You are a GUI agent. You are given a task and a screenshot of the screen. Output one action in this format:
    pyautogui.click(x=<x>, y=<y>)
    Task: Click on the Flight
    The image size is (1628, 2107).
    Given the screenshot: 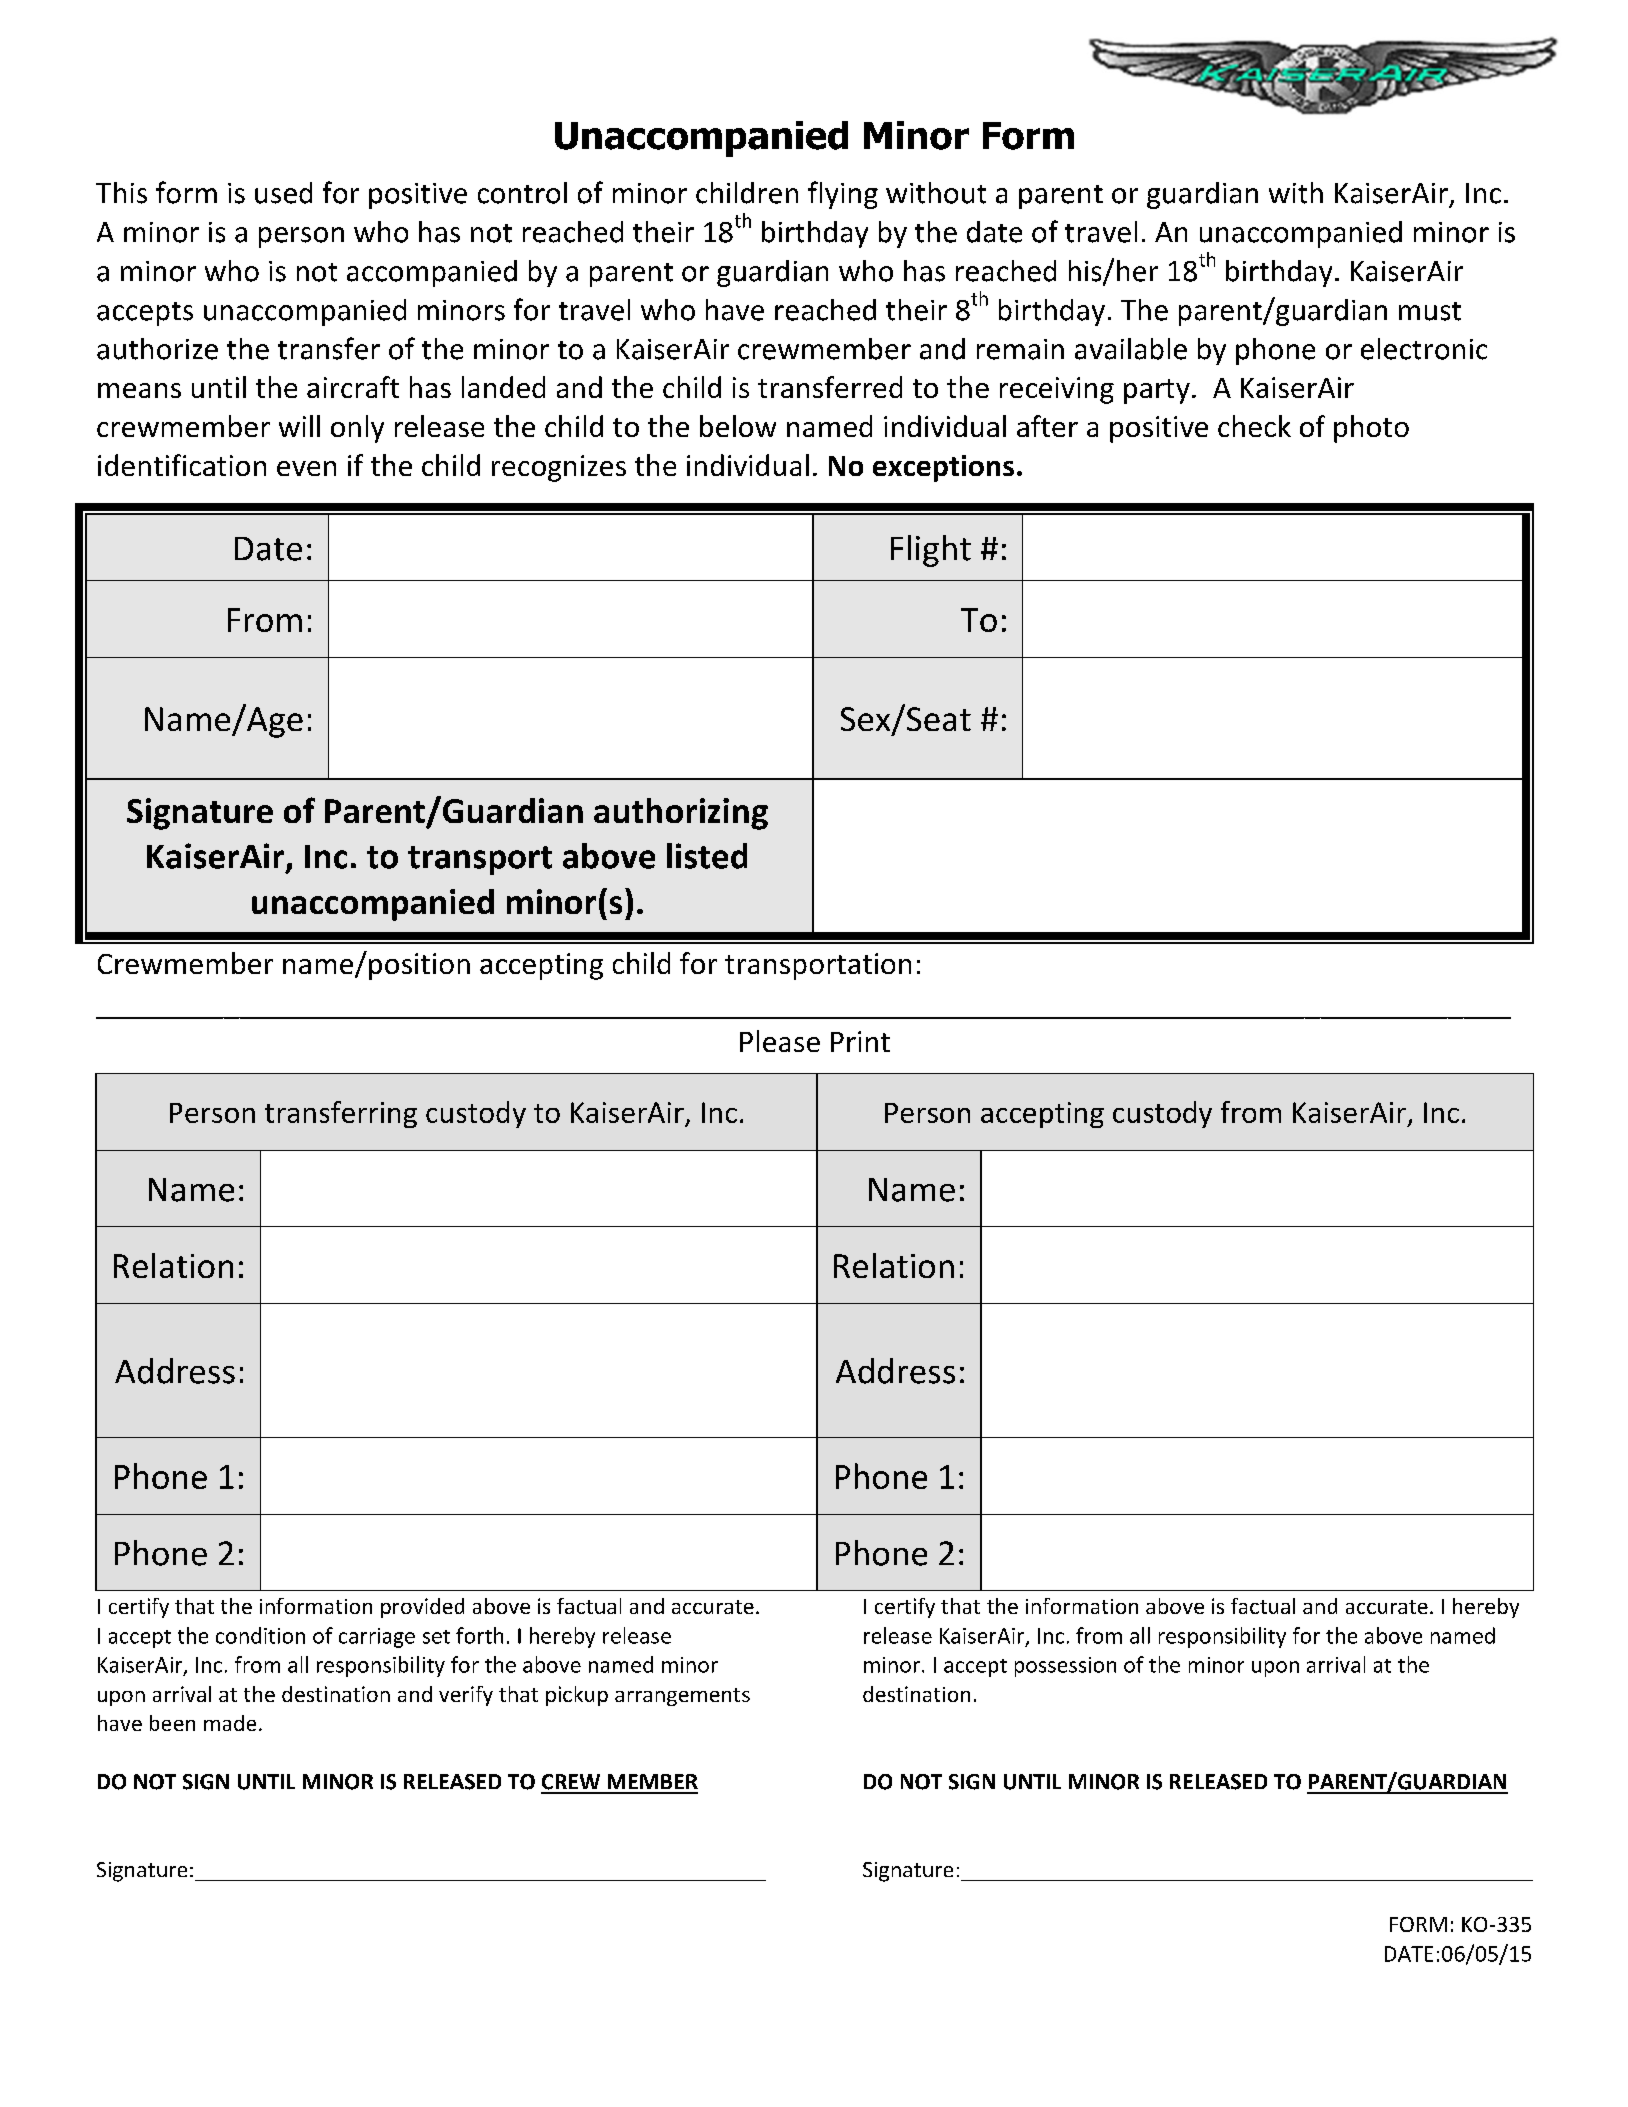 What is the action you would take?
    pyautogui.click(x=931, y=551)
